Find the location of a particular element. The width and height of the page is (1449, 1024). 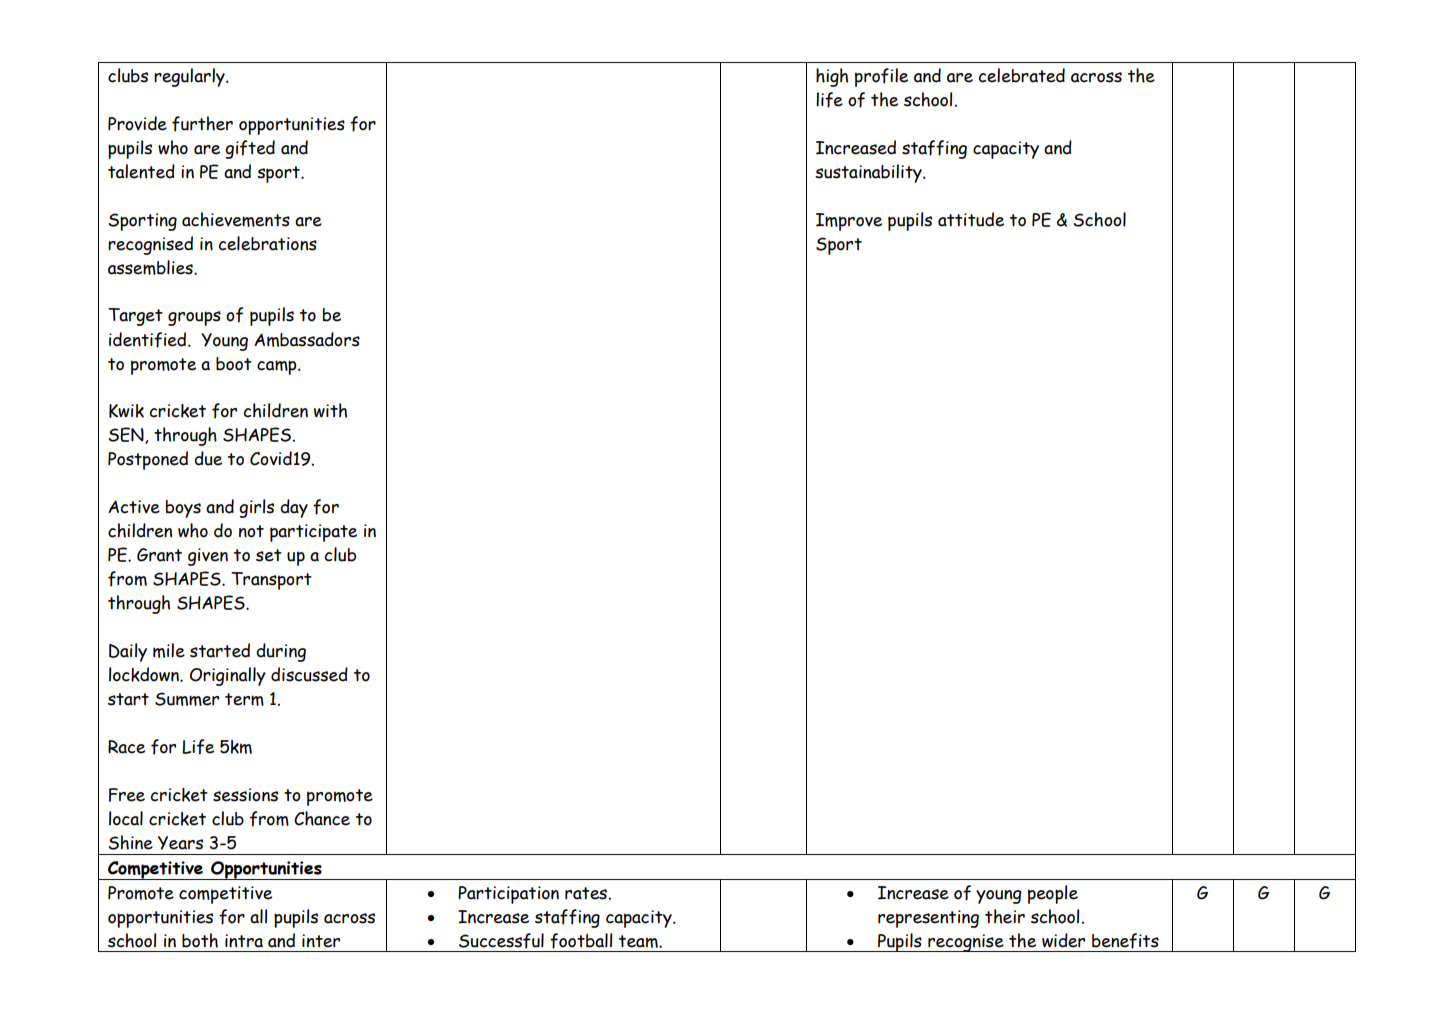

people is located at coordinates (1053, 894).
